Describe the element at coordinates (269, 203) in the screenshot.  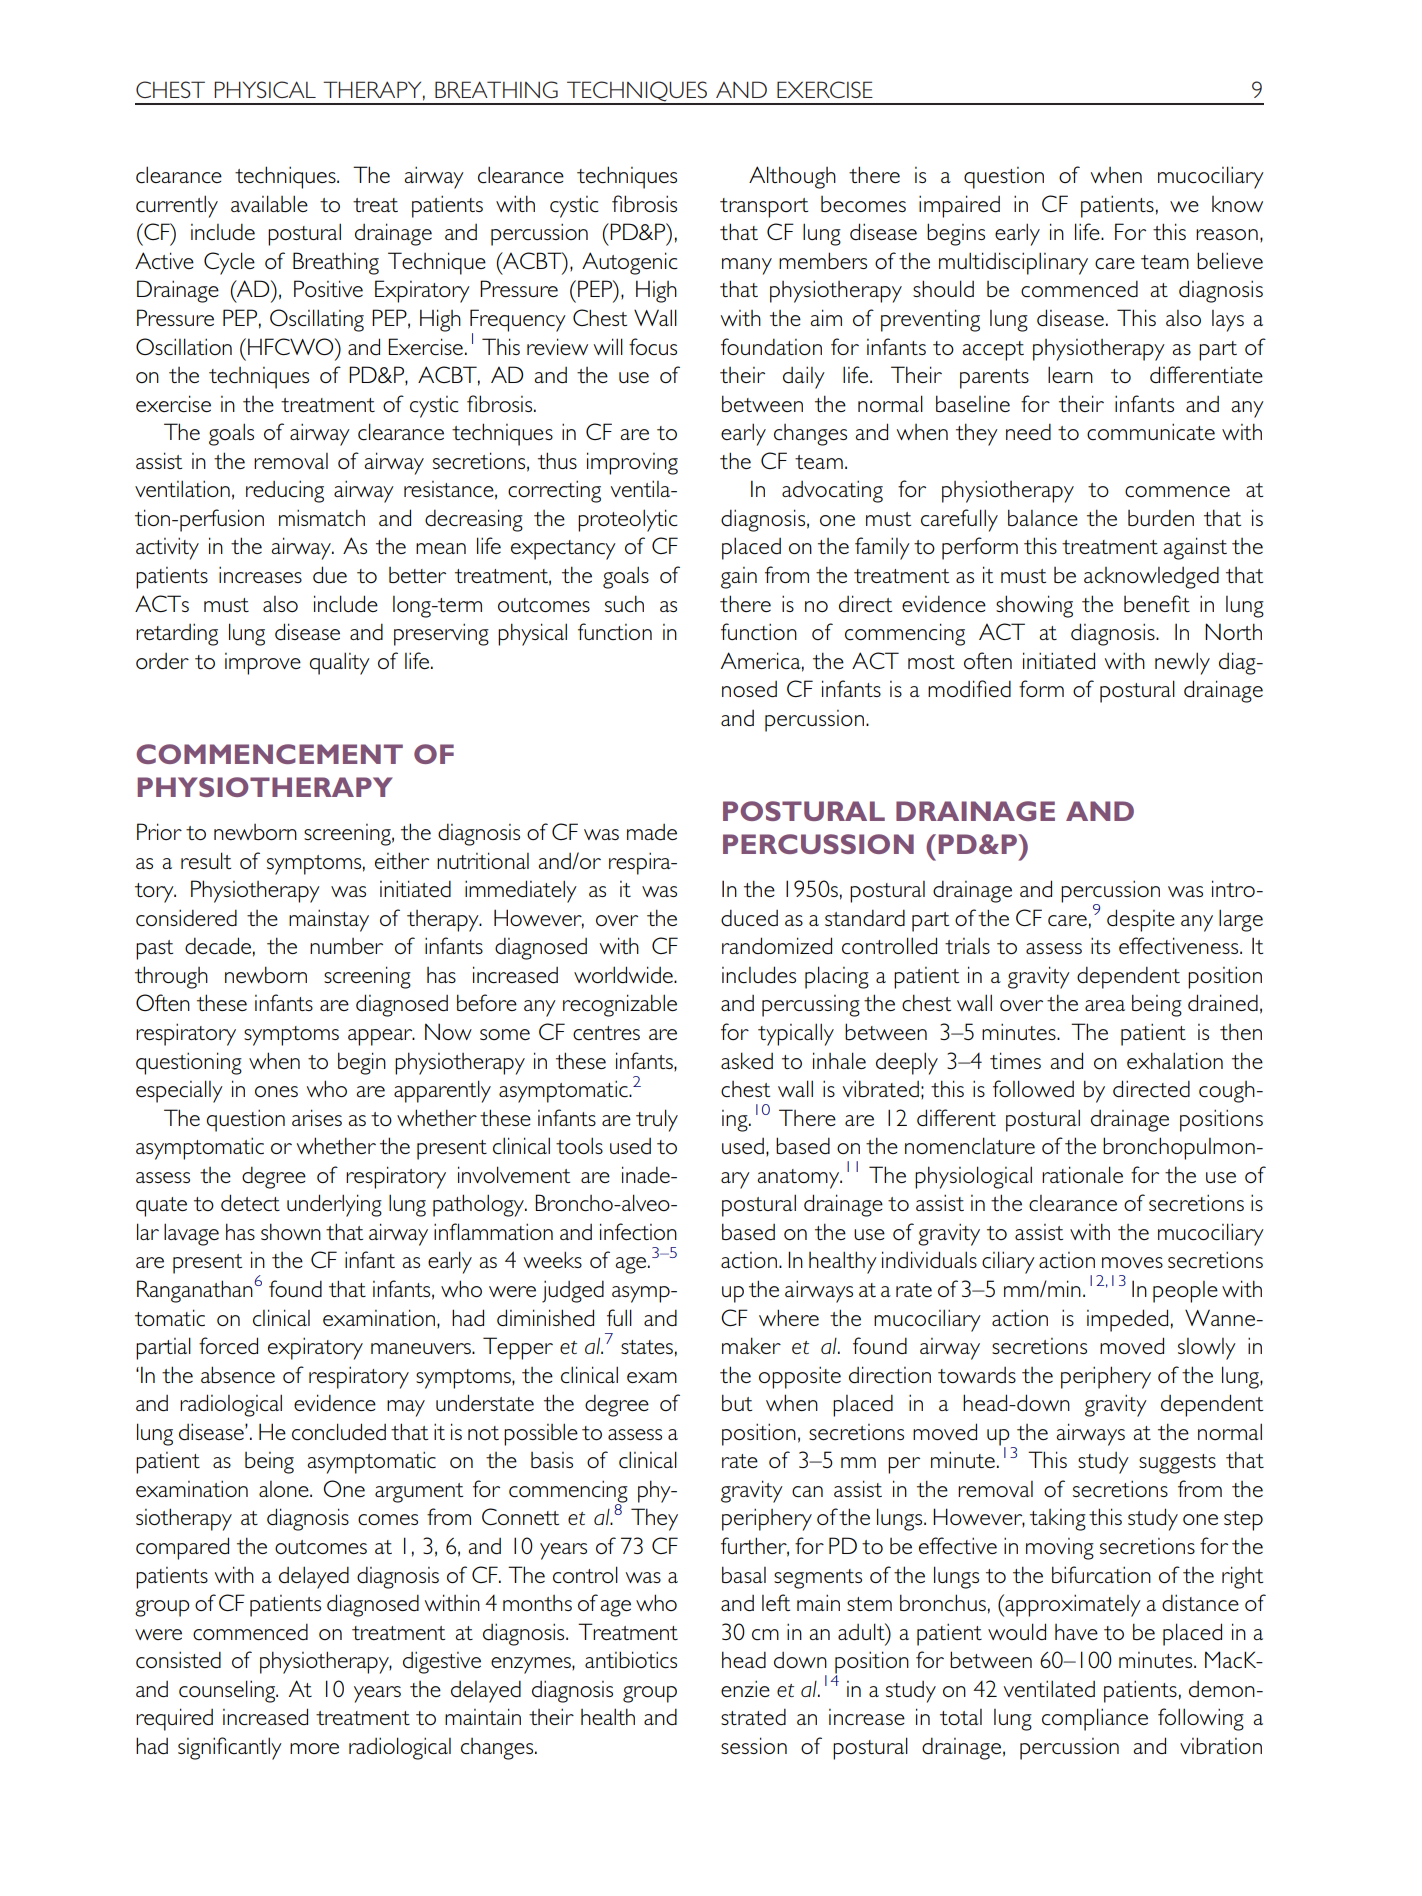
I see `available` at that location.
